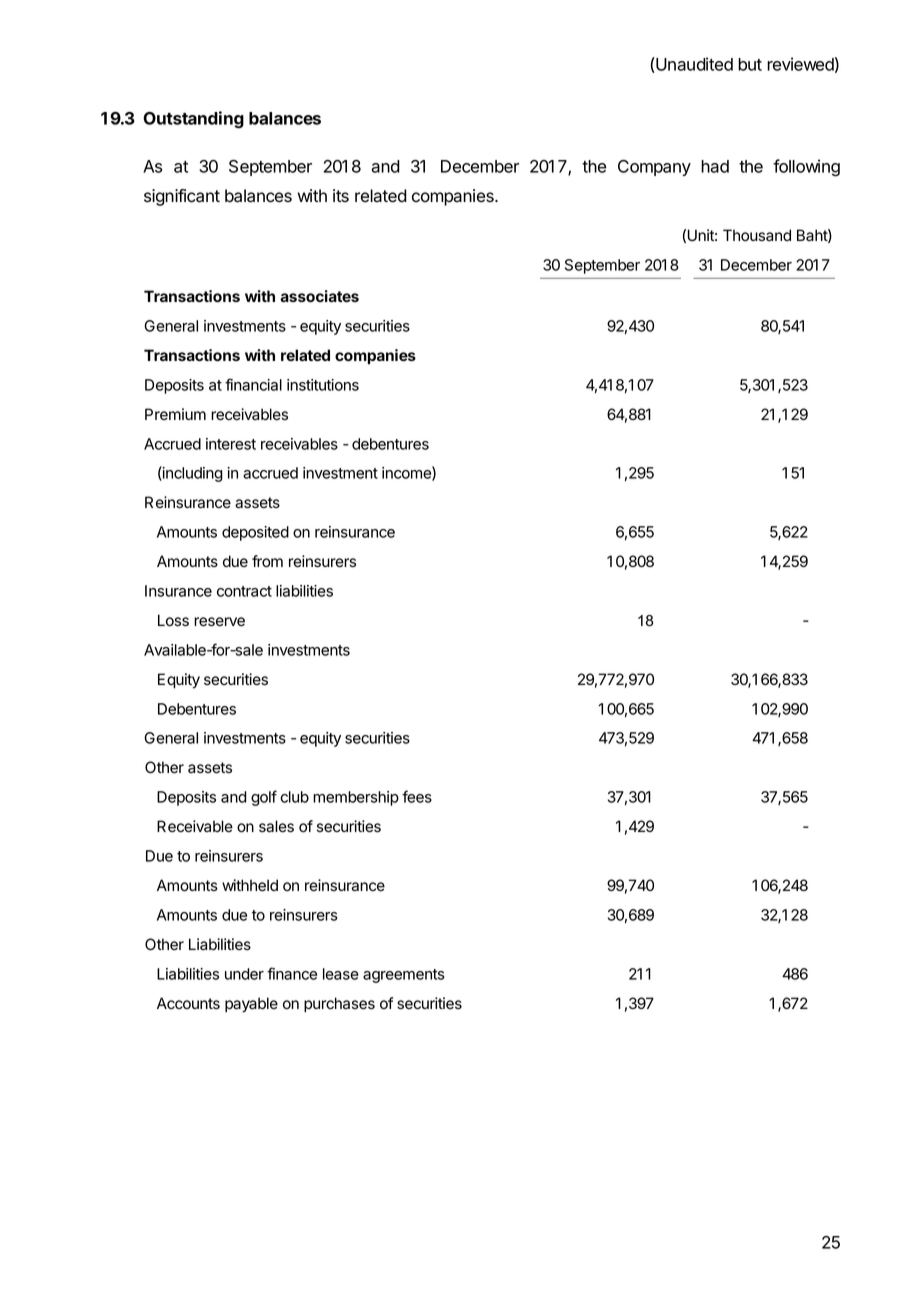  What do you see at coordinates (267, 561) in the image?
I see `from` at bounding box center [267, 561].
